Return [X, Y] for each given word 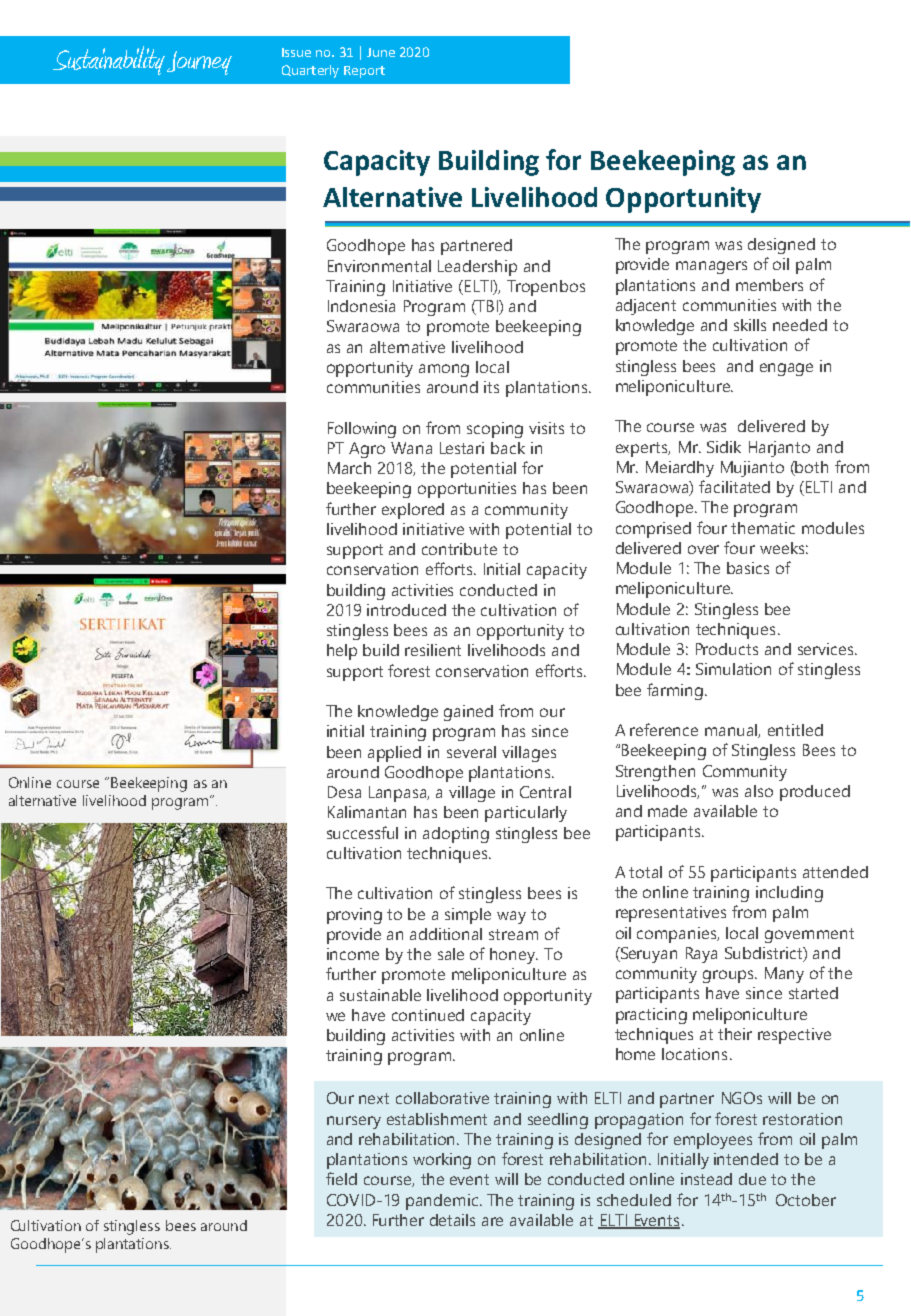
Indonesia [361, 306]
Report [364, 72]
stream [513, 934]
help [342, 652]
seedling [558, 1121]
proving [354, 916]
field [341, 1178]
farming [675, 691]
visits [546, 428]
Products [727, 649]
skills [750, 325]
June [381, 52]
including [789, 894]
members [769, 285]
